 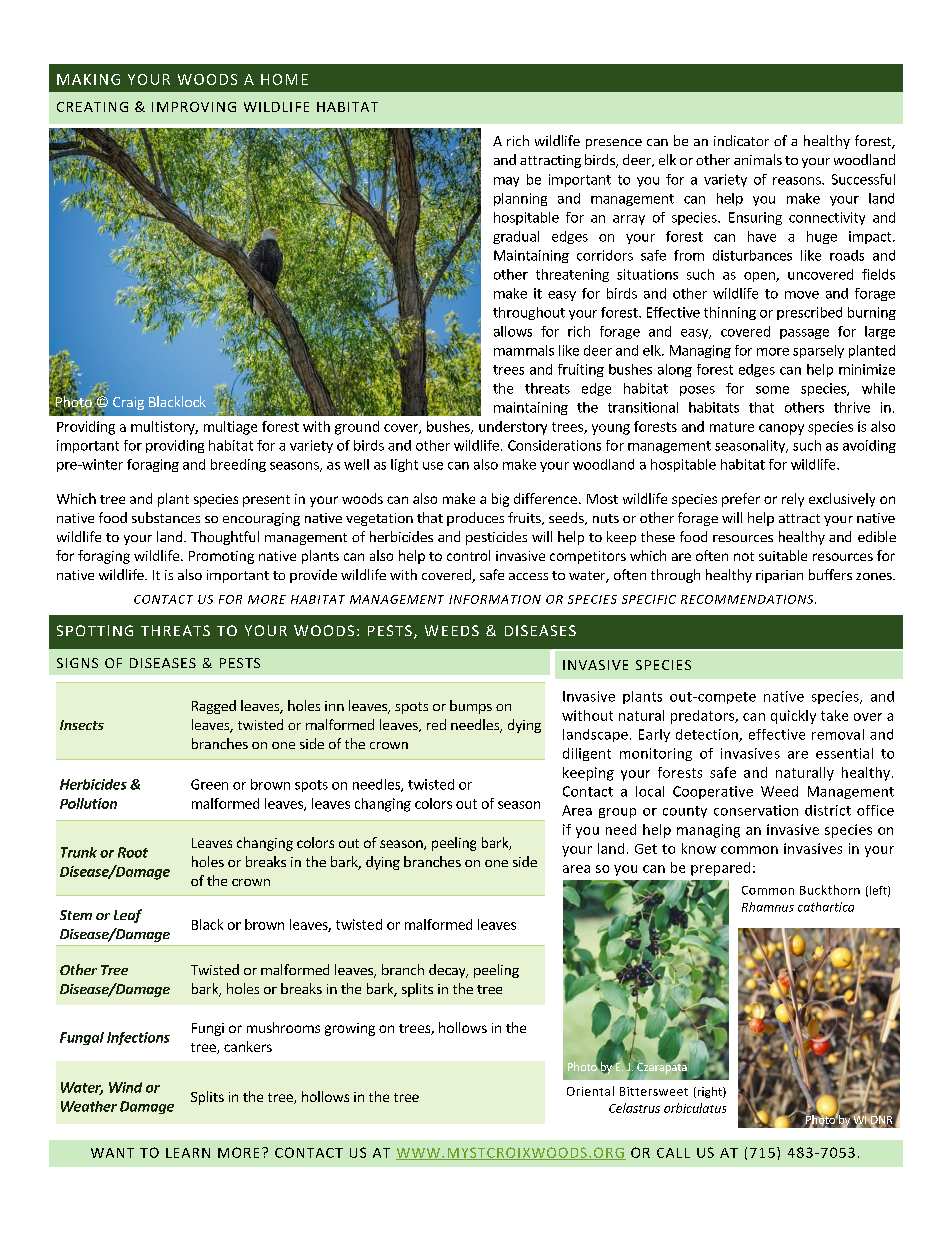 What do you see at coordinates (741, 140) in the image?
I see `indicator` at bounding box center [741, 140].
